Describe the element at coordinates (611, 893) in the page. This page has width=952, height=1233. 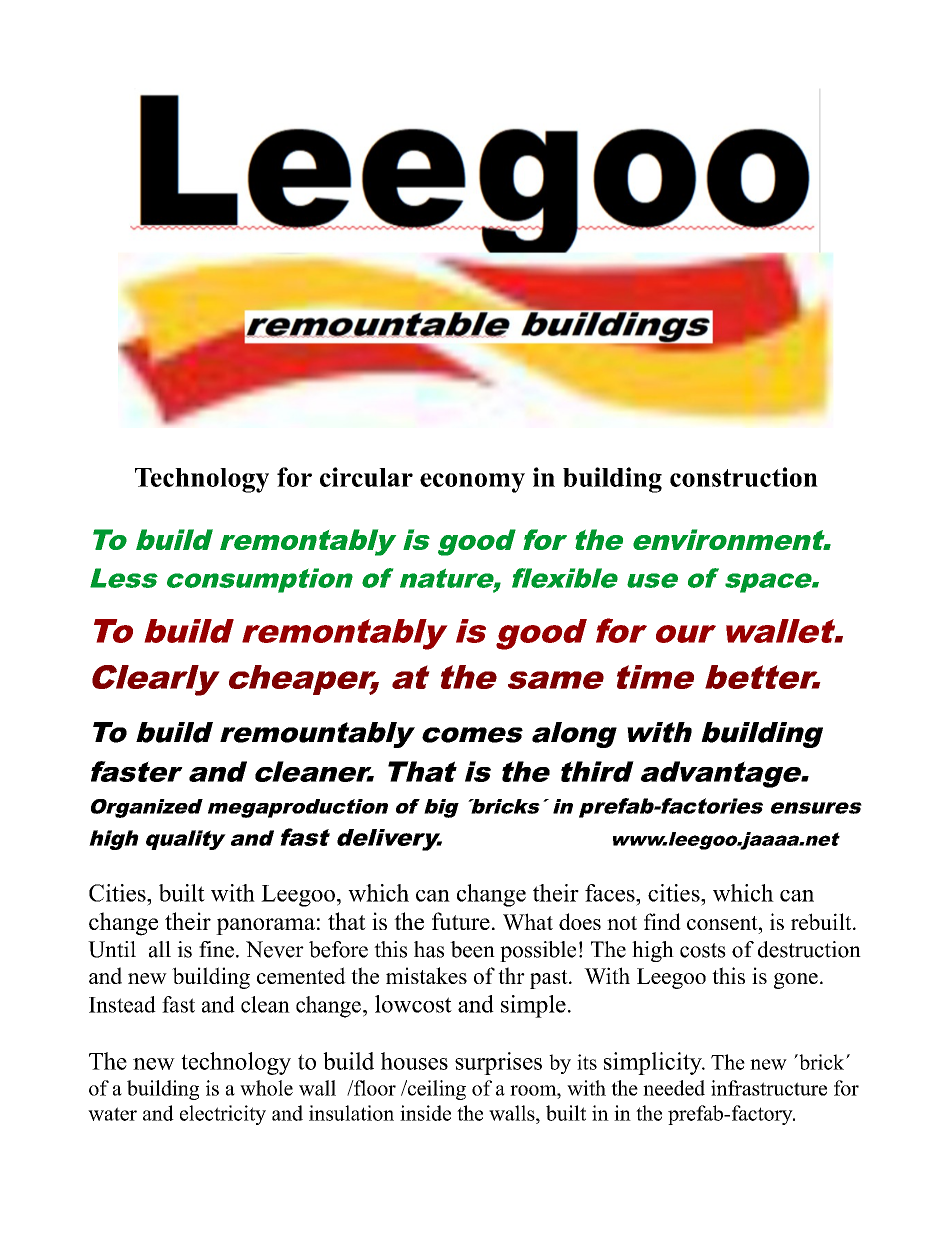
I see `faces` at that location.
